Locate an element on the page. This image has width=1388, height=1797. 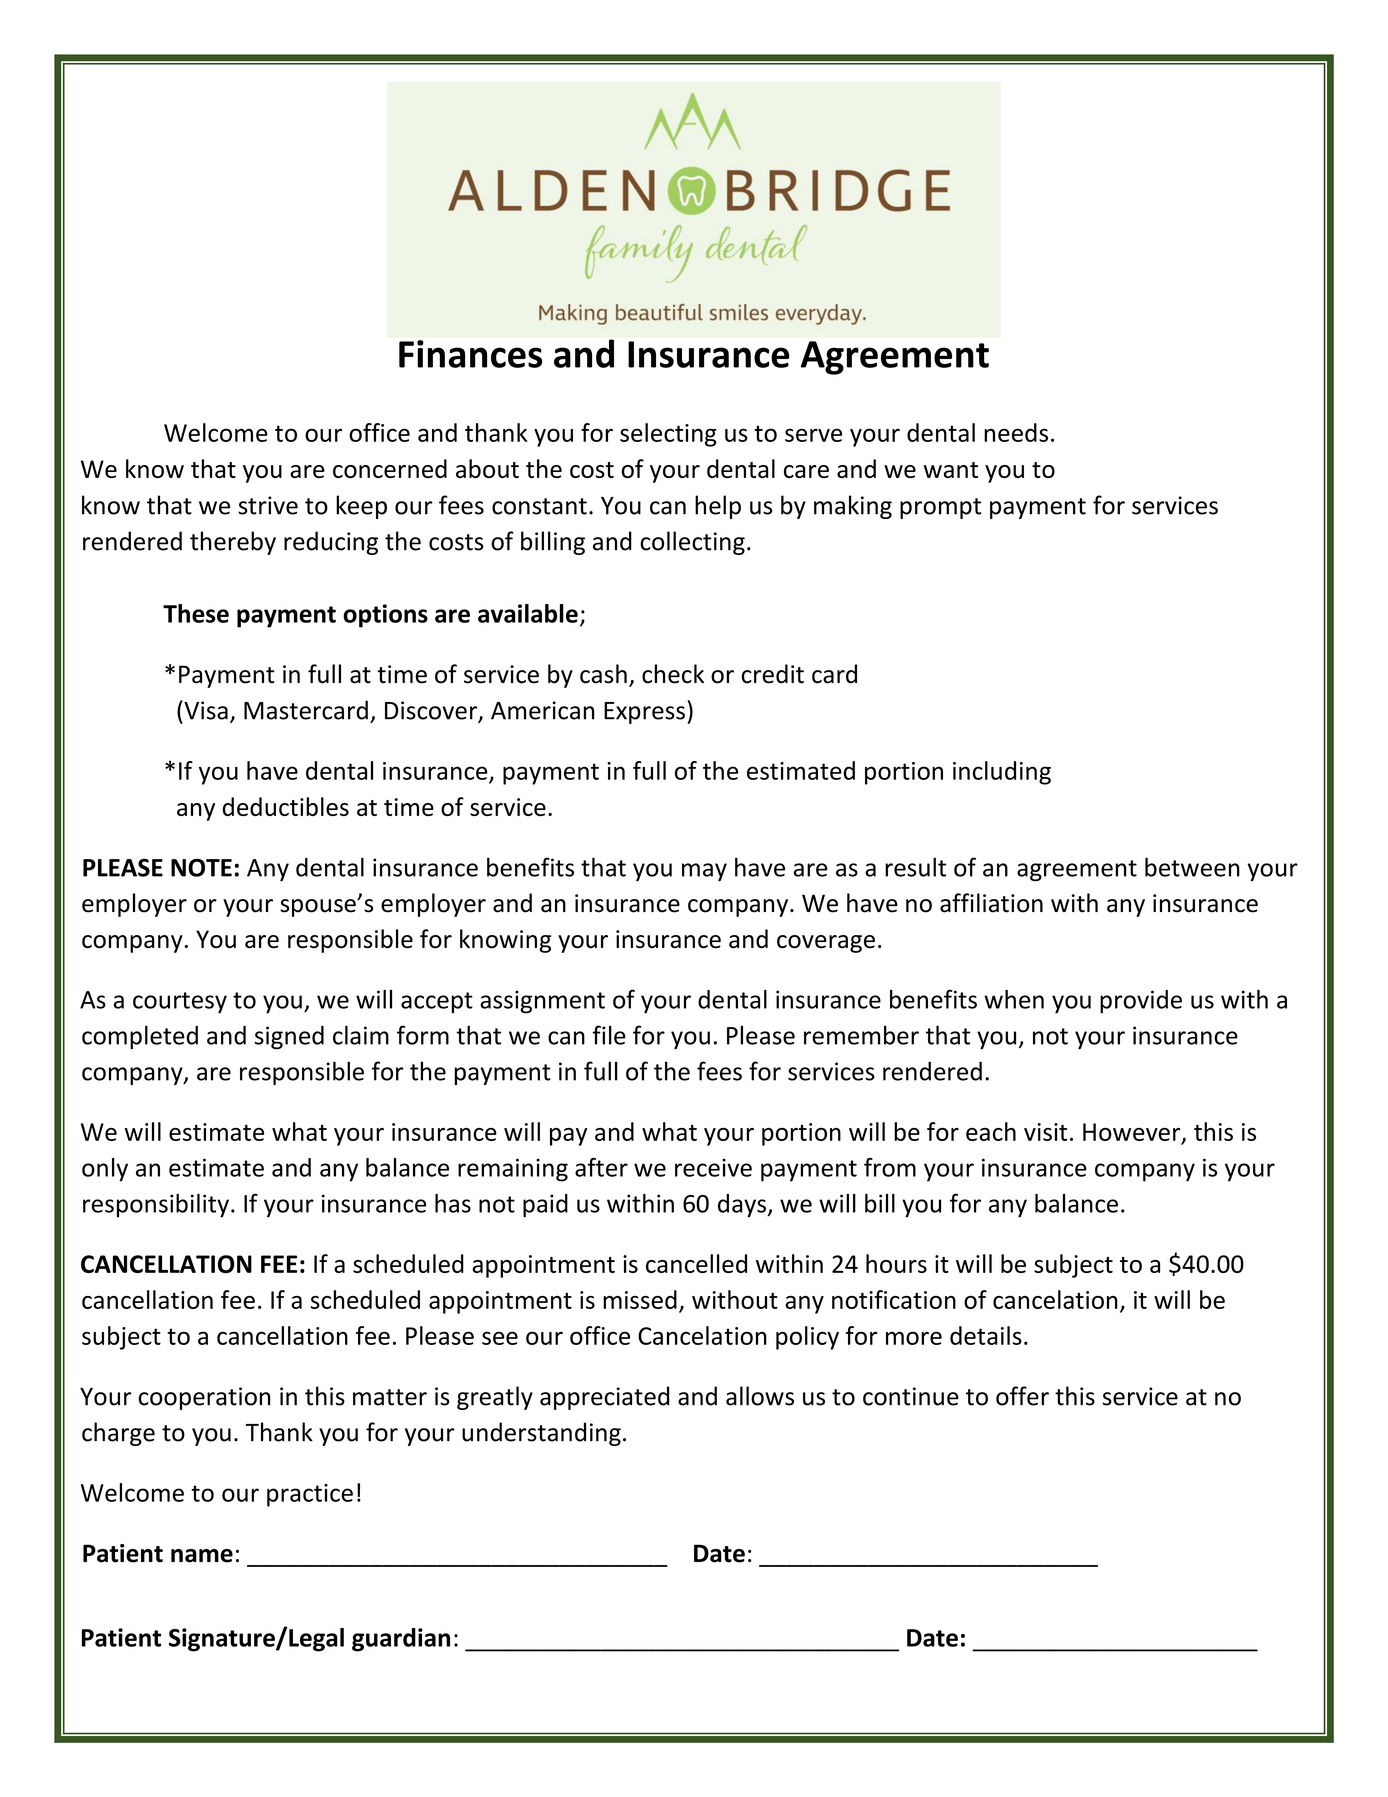
name is located at coordinates (202, 1556).
